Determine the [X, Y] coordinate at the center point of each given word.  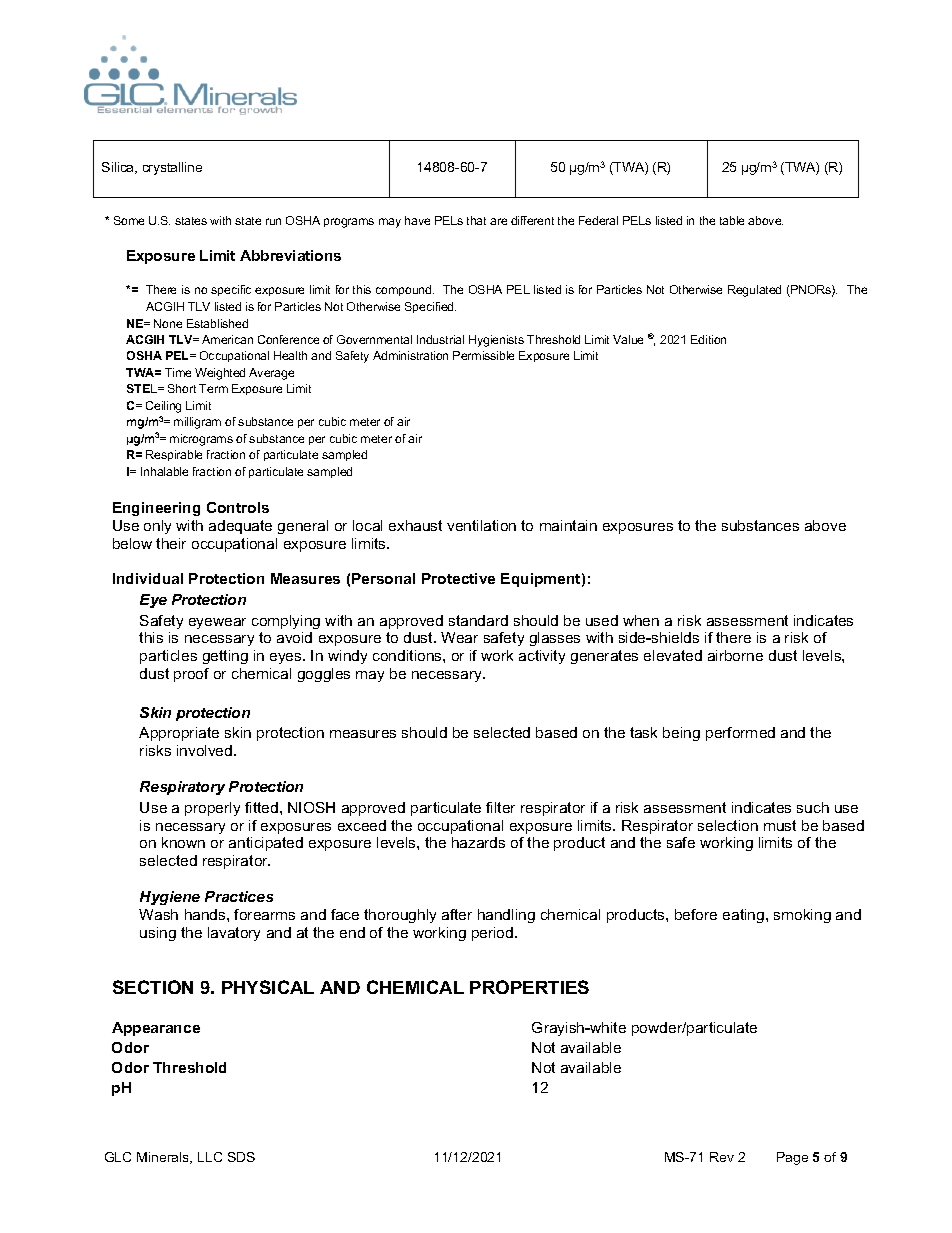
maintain [568, 525]
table [732, 220]
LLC [210, 1157]
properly [212, 809]
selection [728, 825]
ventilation [481, 525]
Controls [238, 507]
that [476, 220]
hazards [478, 842]
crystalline [172, 168]
